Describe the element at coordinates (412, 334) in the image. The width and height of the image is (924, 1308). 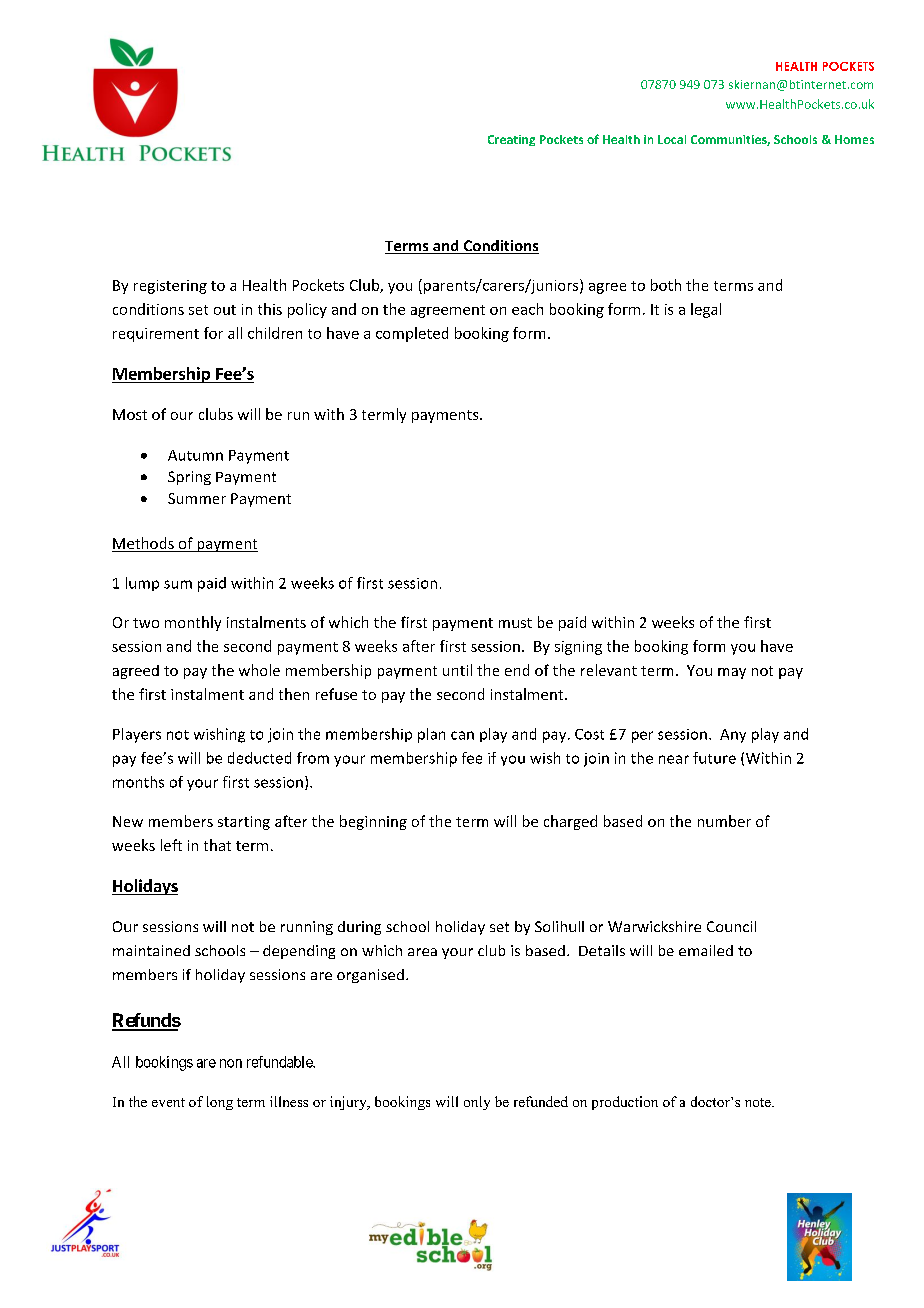
I see `completed` at that location.
